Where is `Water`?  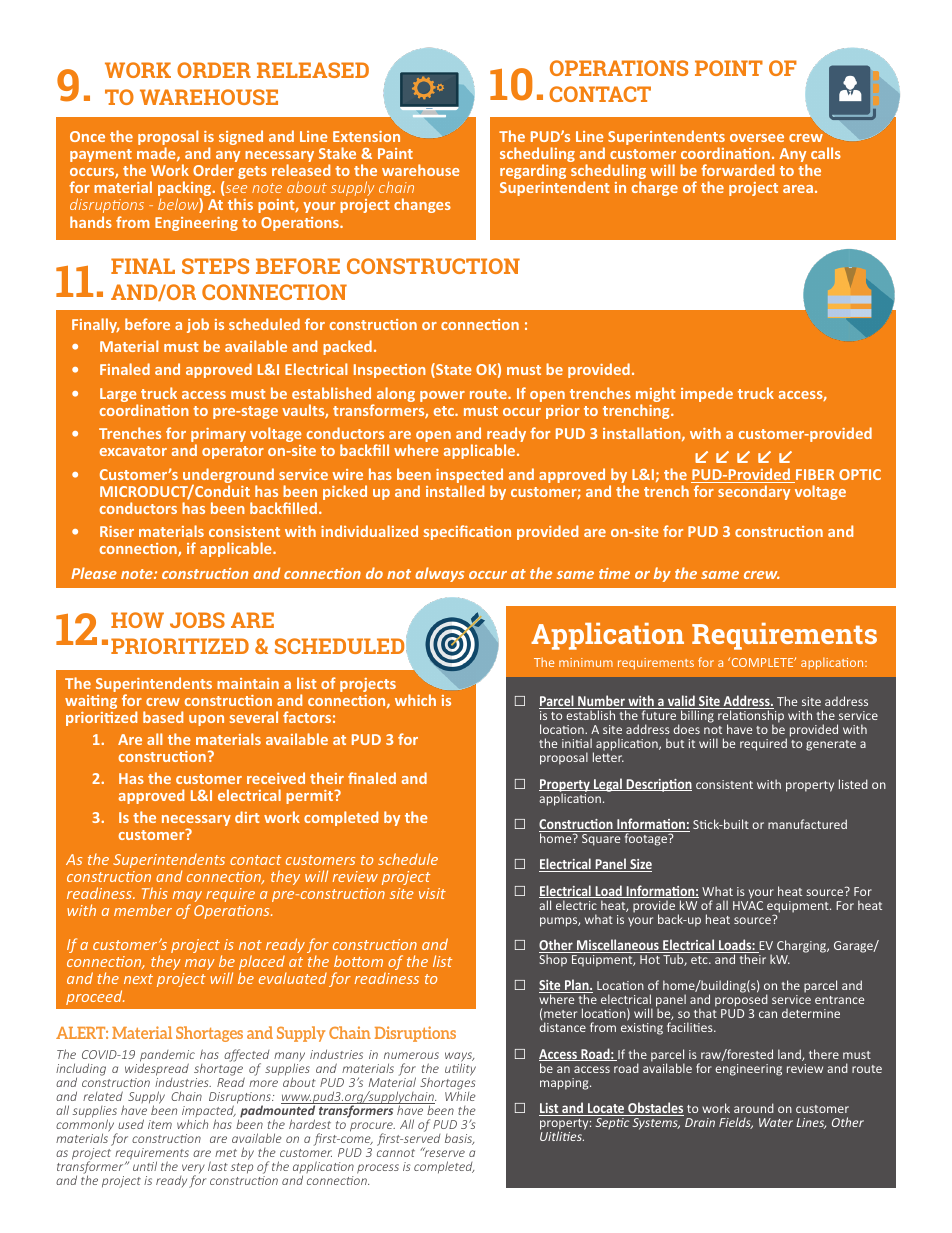 Water is located at coordinates (776, 1122).
